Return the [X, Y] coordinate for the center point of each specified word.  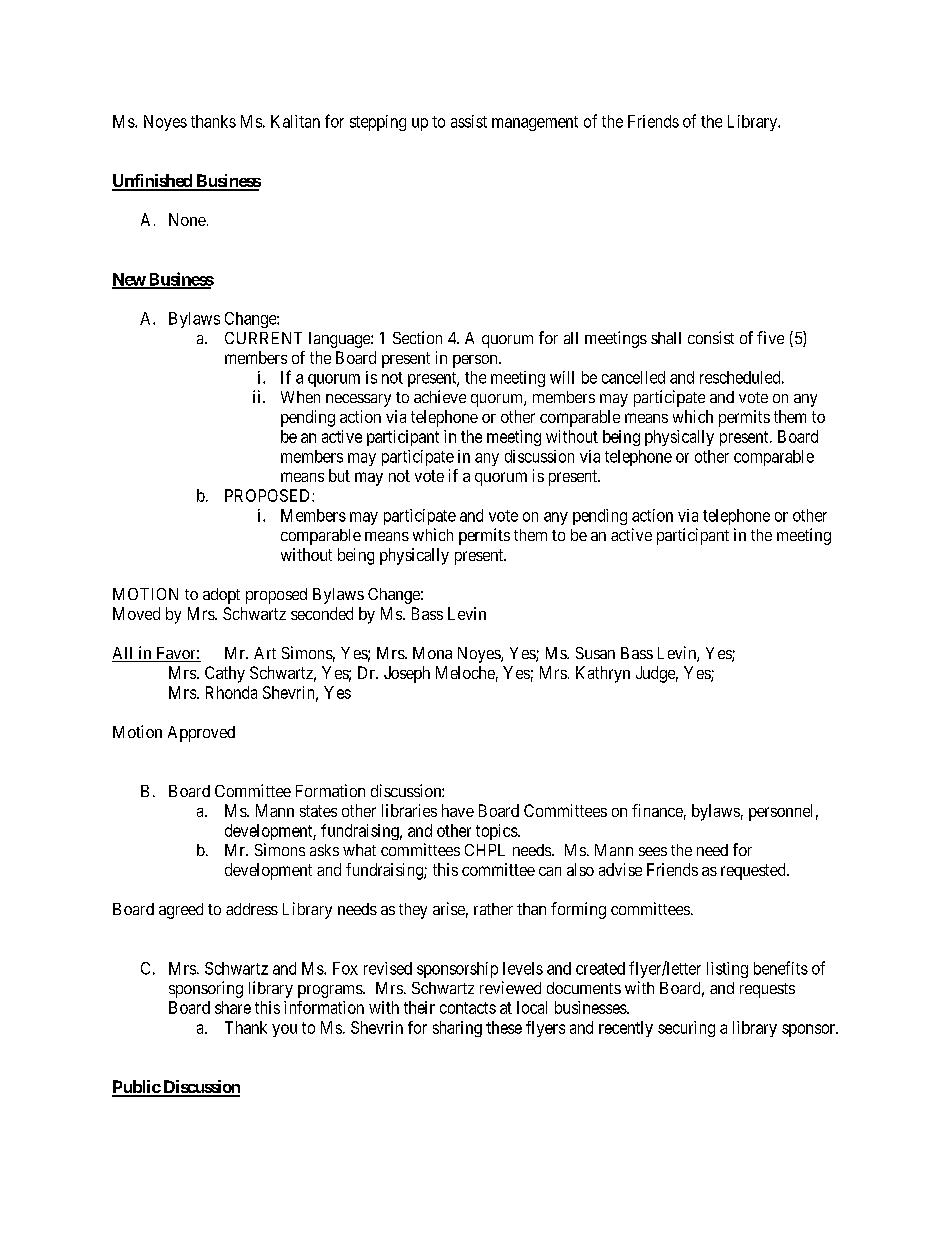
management [535, 123]
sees [653, 851]
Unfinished [153, 182]
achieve [440, 396]
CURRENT [263, 338]
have [458, 810]
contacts [468, 1008]
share [233, 1007]
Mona [432, 653]
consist [711, 337]
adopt [221, 596]
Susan [595, 653]
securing [686, 1029]
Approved [201, 734]
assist [469, 121]
